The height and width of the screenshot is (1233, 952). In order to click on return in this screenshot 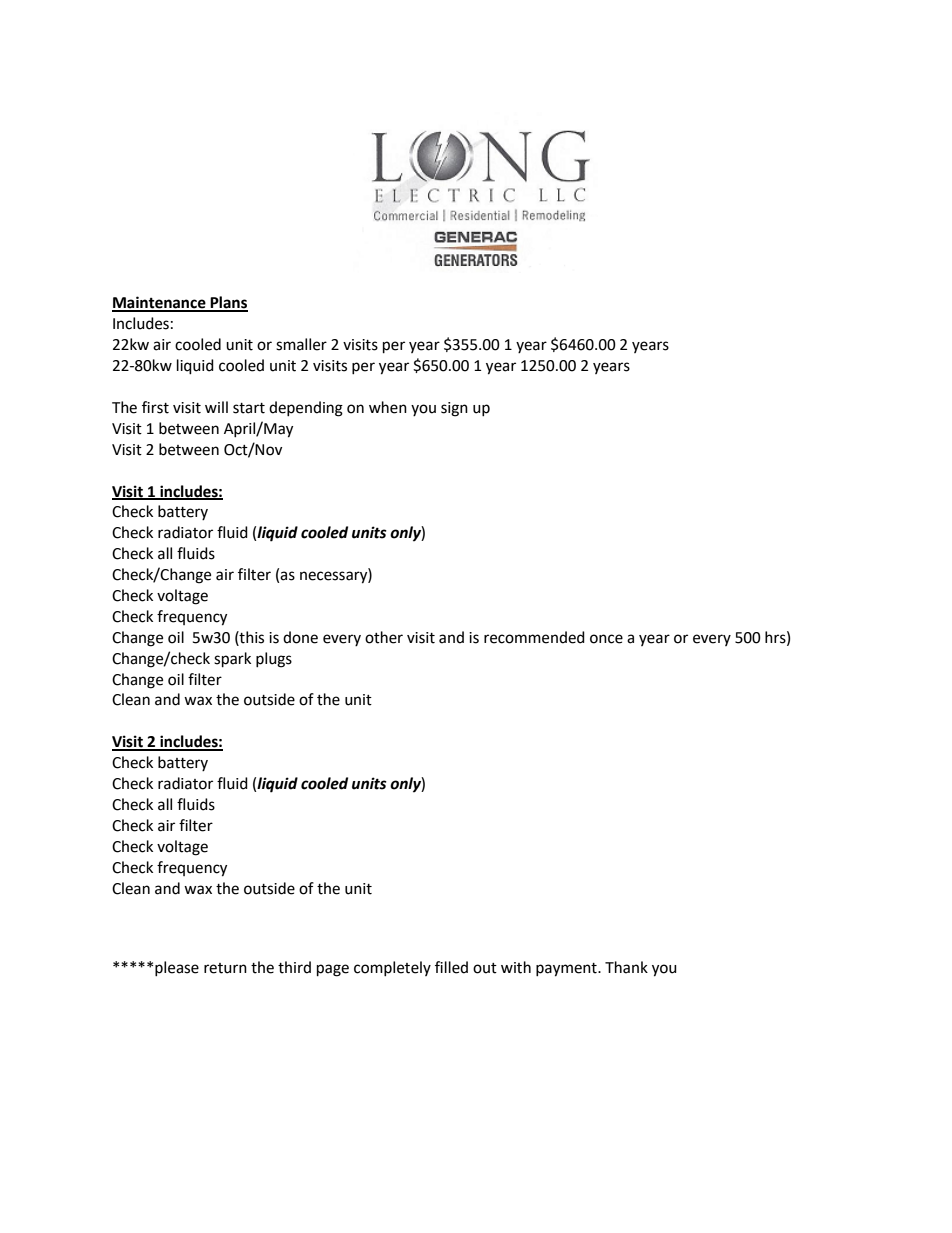, I will do `click(225, 968)`.
